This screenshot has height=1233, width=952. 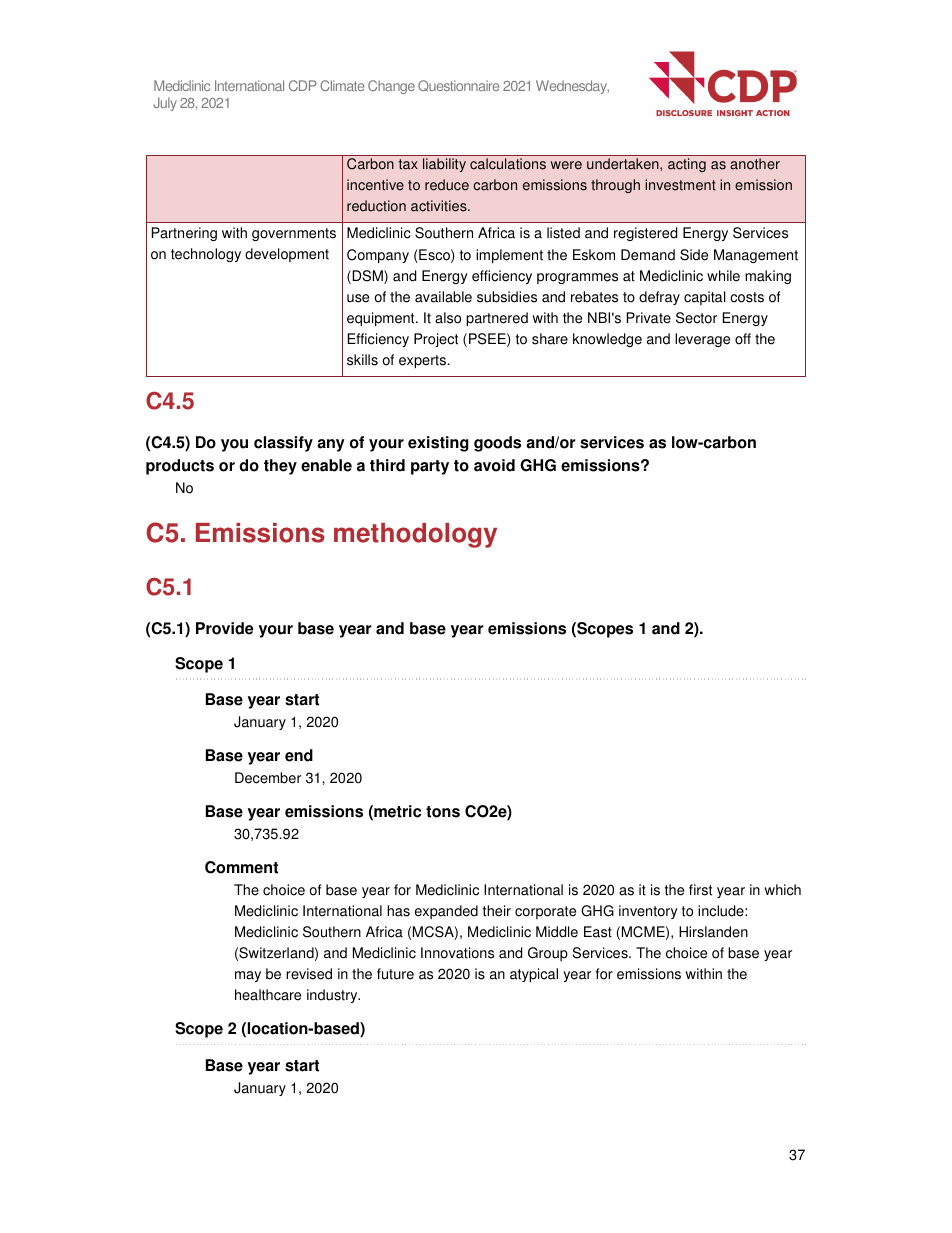 I want to click on Provide, so click(x=224, y=628).
